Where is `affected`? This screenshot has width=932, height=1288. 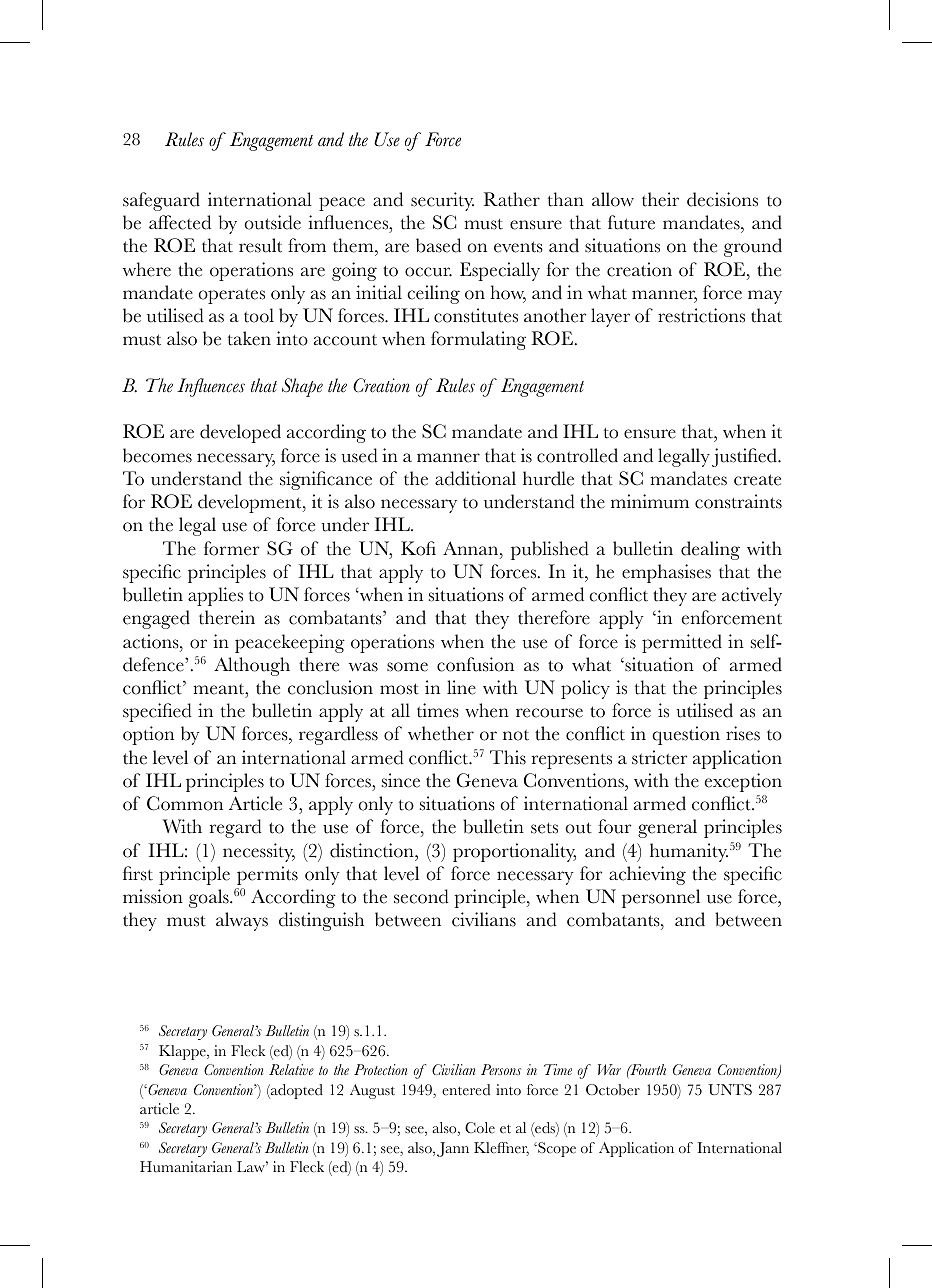
affected is located at coordinates (180, 222).
